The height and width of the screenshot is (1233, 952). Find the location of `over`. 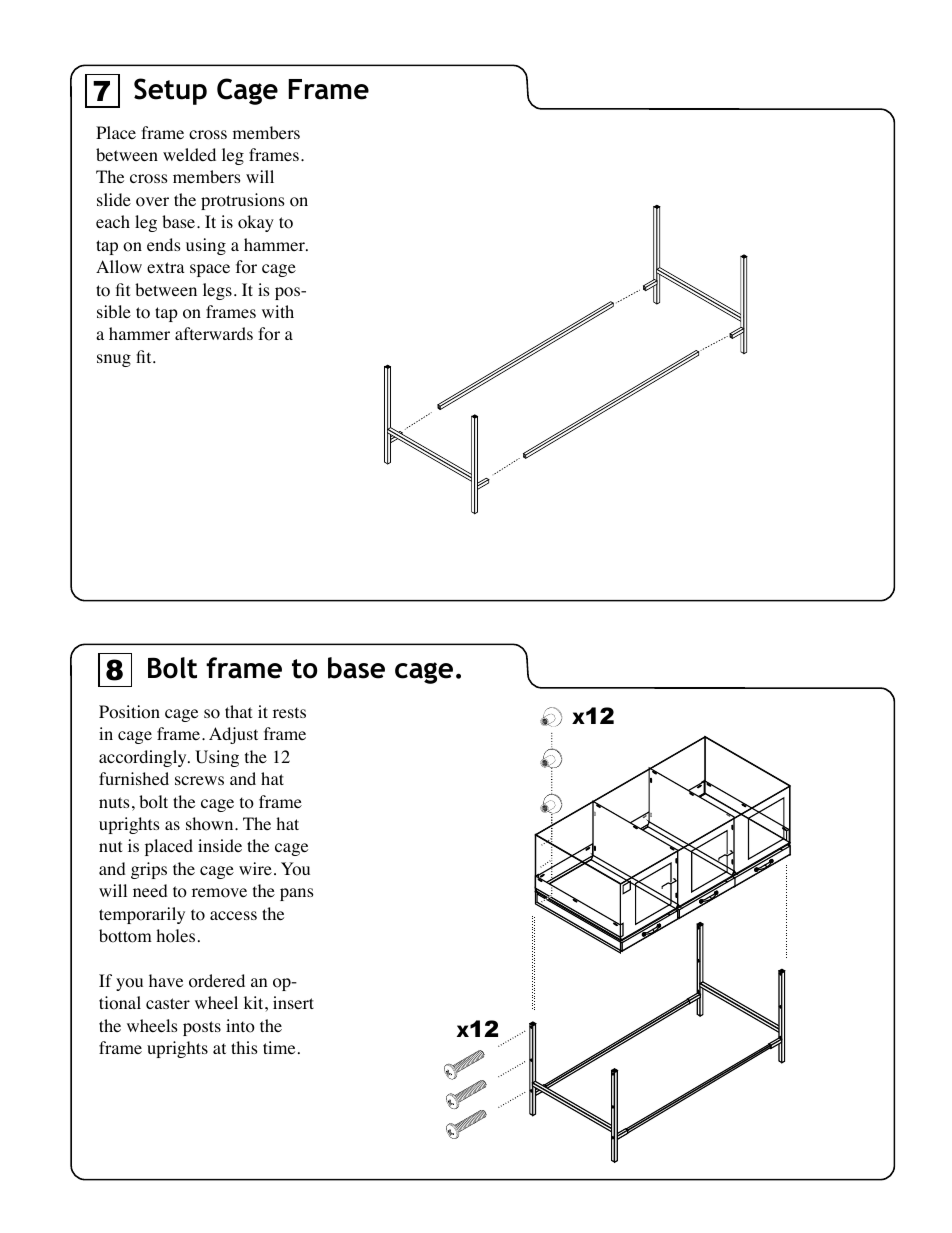

over is located at coordinates (152, 202).
